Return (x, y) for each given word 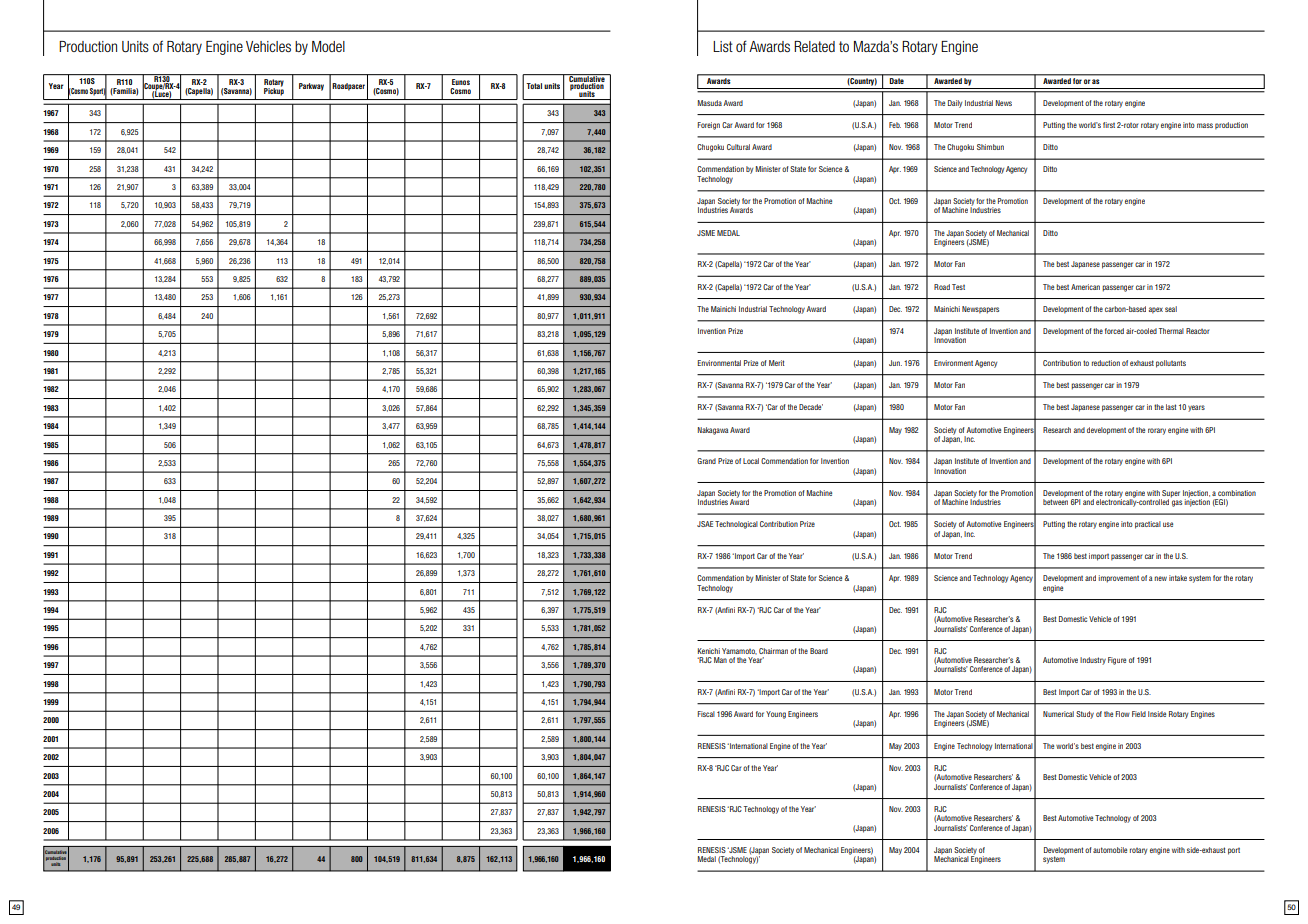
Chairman (773, 651)
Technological (736, 525)
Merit (777, 363)
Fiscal (706, 714)
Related (814, 46)
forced (1114, 331)
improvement (1118, 579)
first (1109, 125)
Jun (895, 363)
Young (776, 715)
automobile (1110, 850)
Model (328, 46)
